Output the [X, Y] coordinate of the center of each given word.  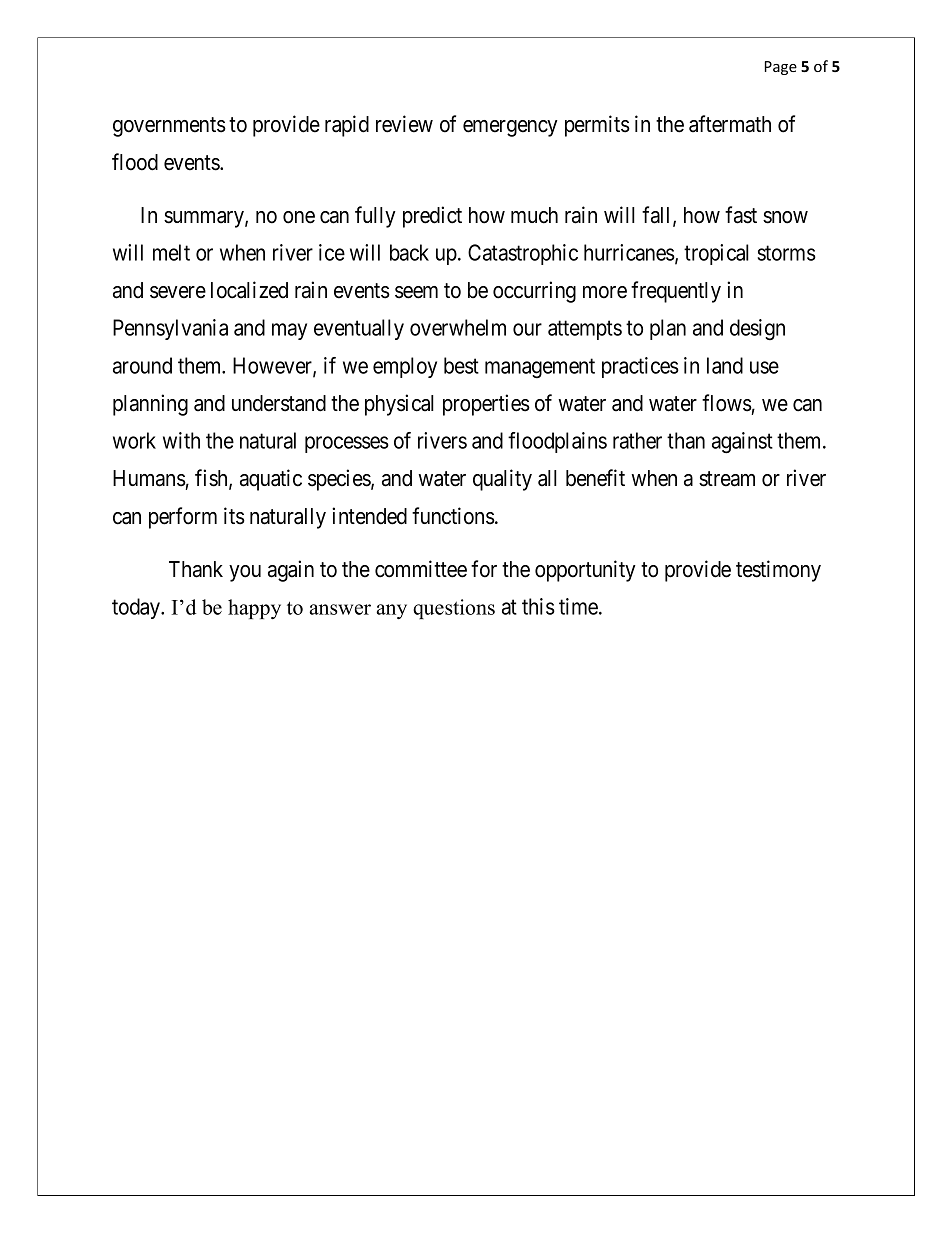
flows [727, 403]
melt [171, 252]
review [404, 124]
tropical [716, 254]
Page [781, 68]
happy [254, 609]
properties [486, 405]
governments [169, 127]
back [409, 252]
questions [454, 609]
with [181, 440]
